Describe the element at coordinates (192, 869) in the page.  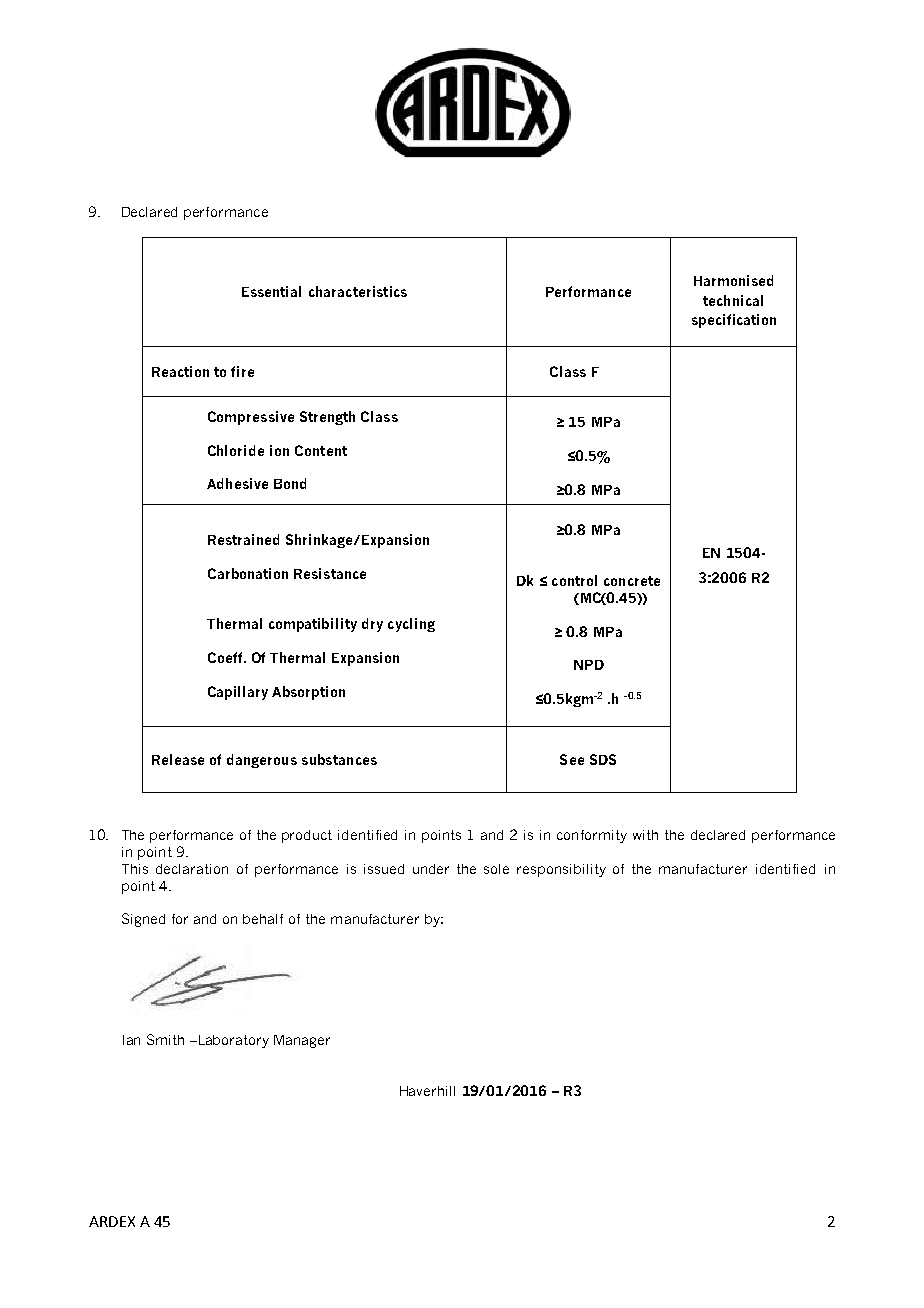
I see `declaration` at that location.
